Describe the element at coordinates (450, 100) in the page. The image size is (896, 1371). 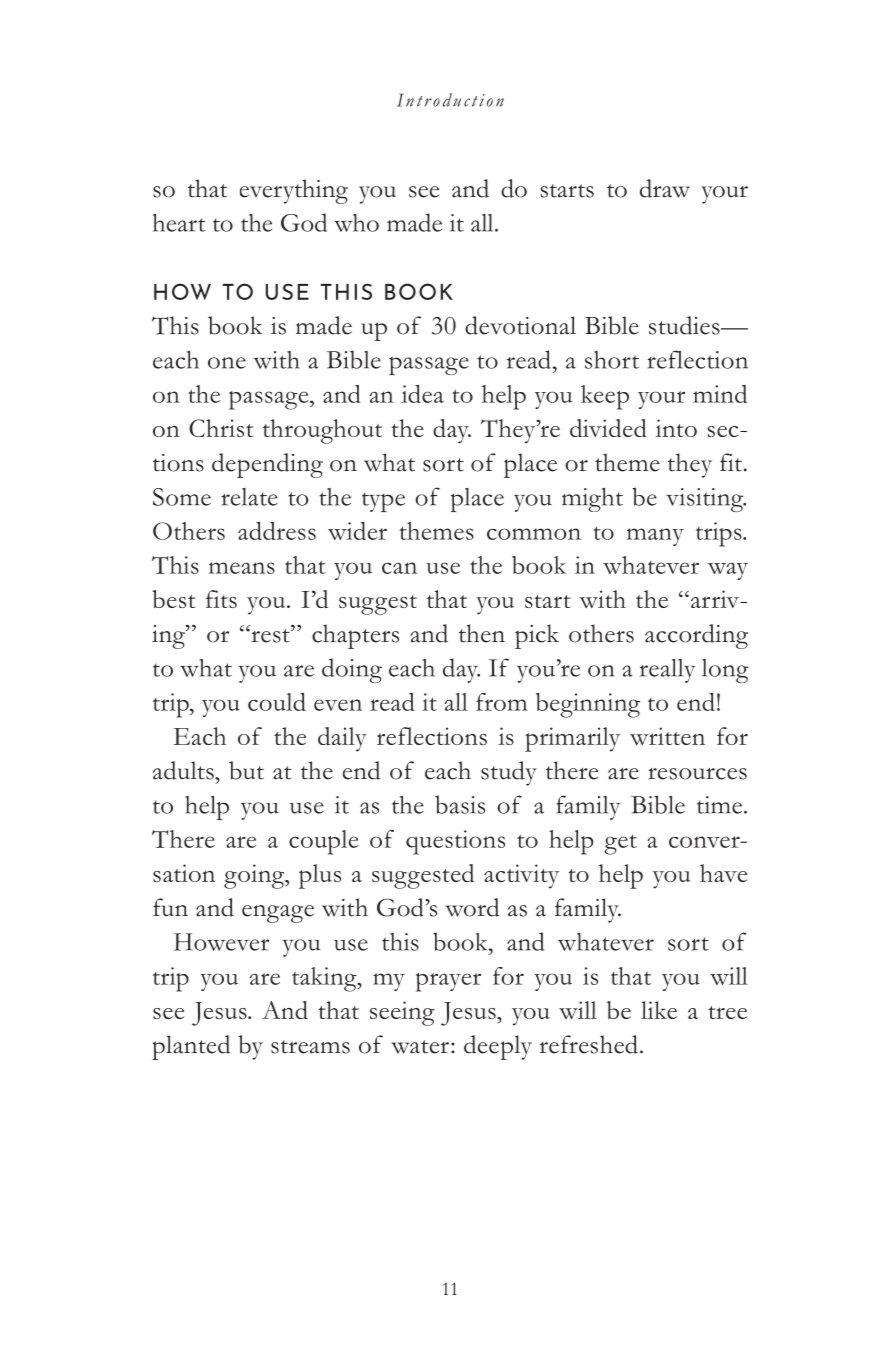
I see `Introduction` at that location.
